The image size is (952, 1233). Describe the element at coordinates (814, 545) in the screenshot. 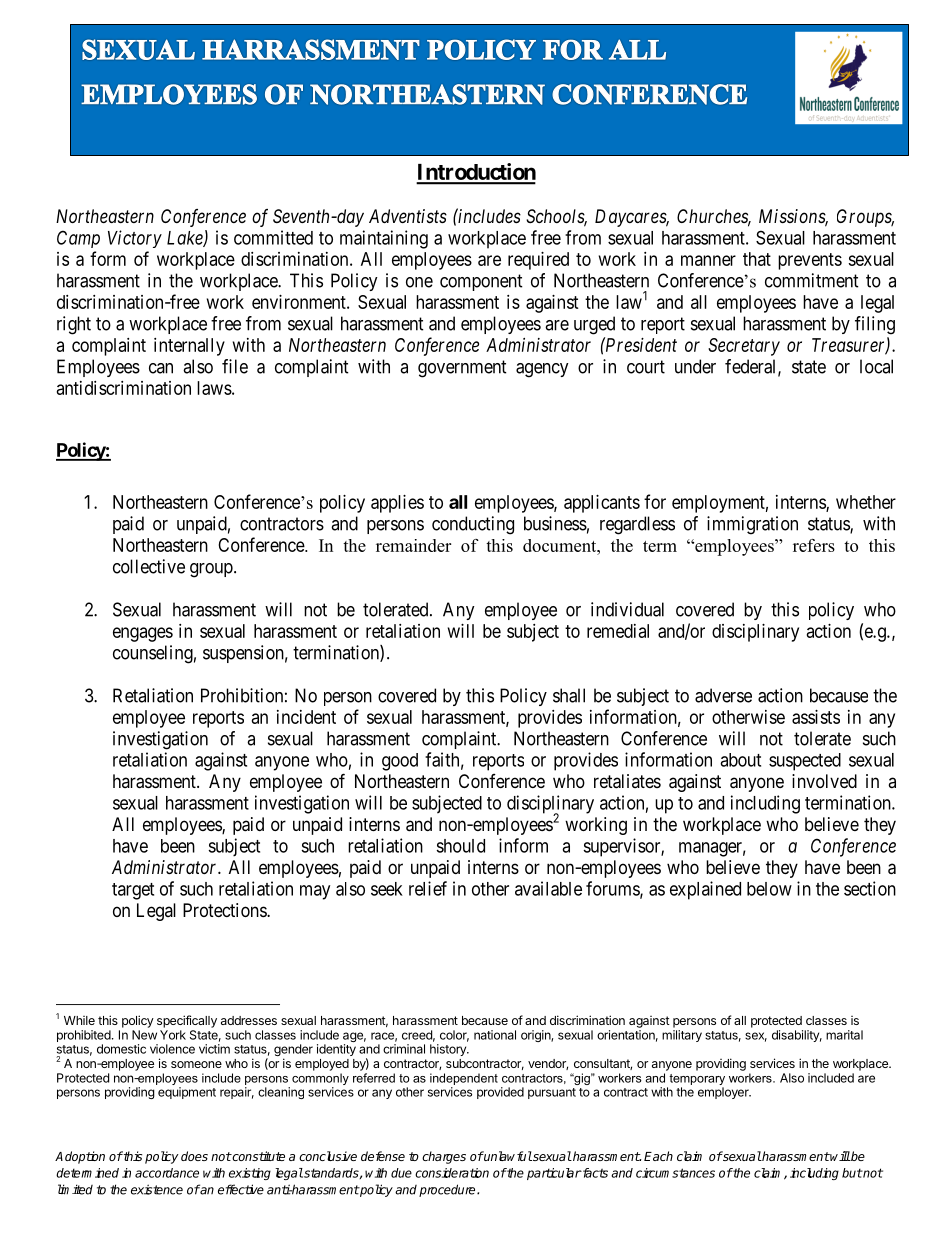

I see `refers` at that location.
